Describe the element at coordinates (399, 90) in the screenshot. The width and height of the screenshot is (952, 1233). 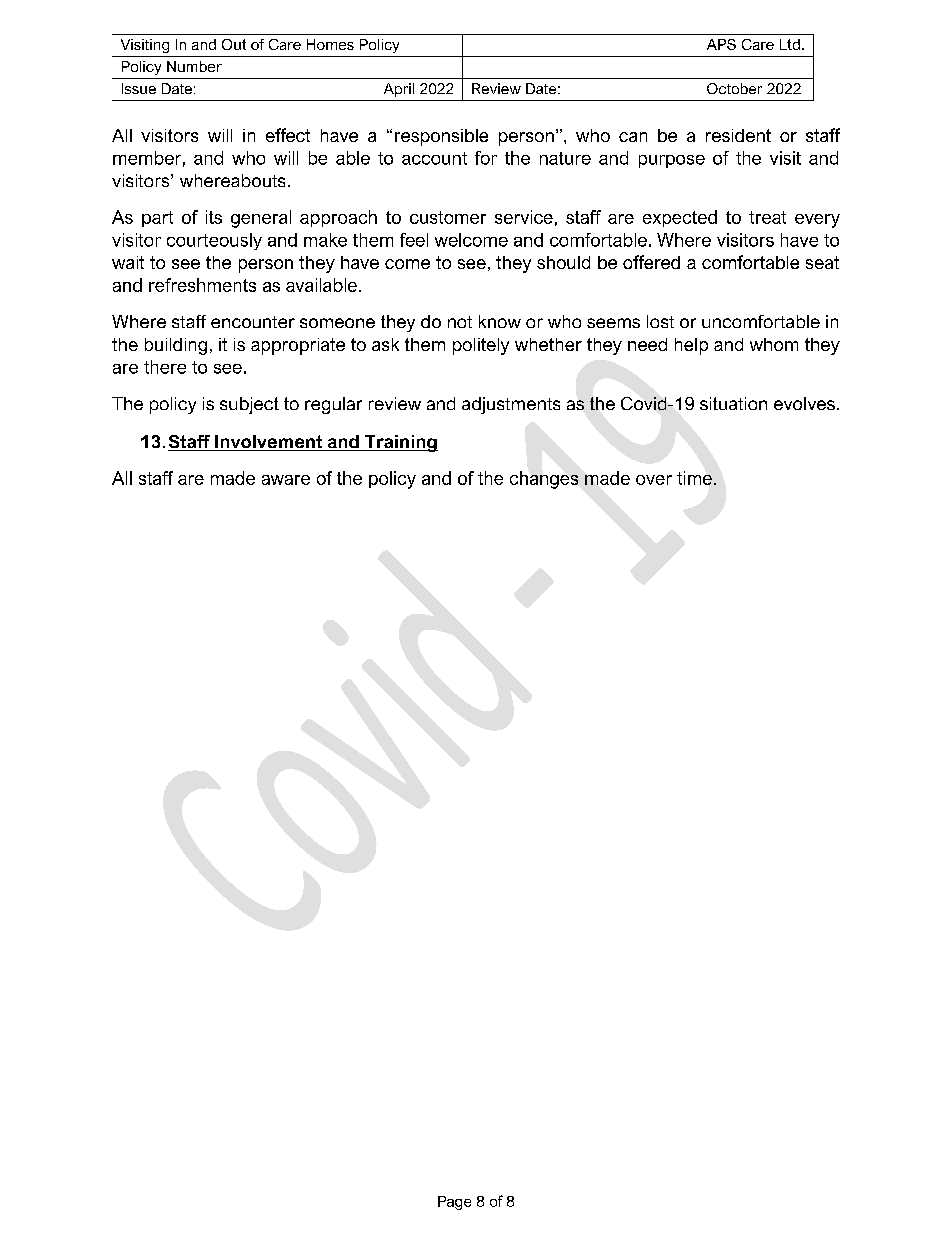
I see `April` at that location.
